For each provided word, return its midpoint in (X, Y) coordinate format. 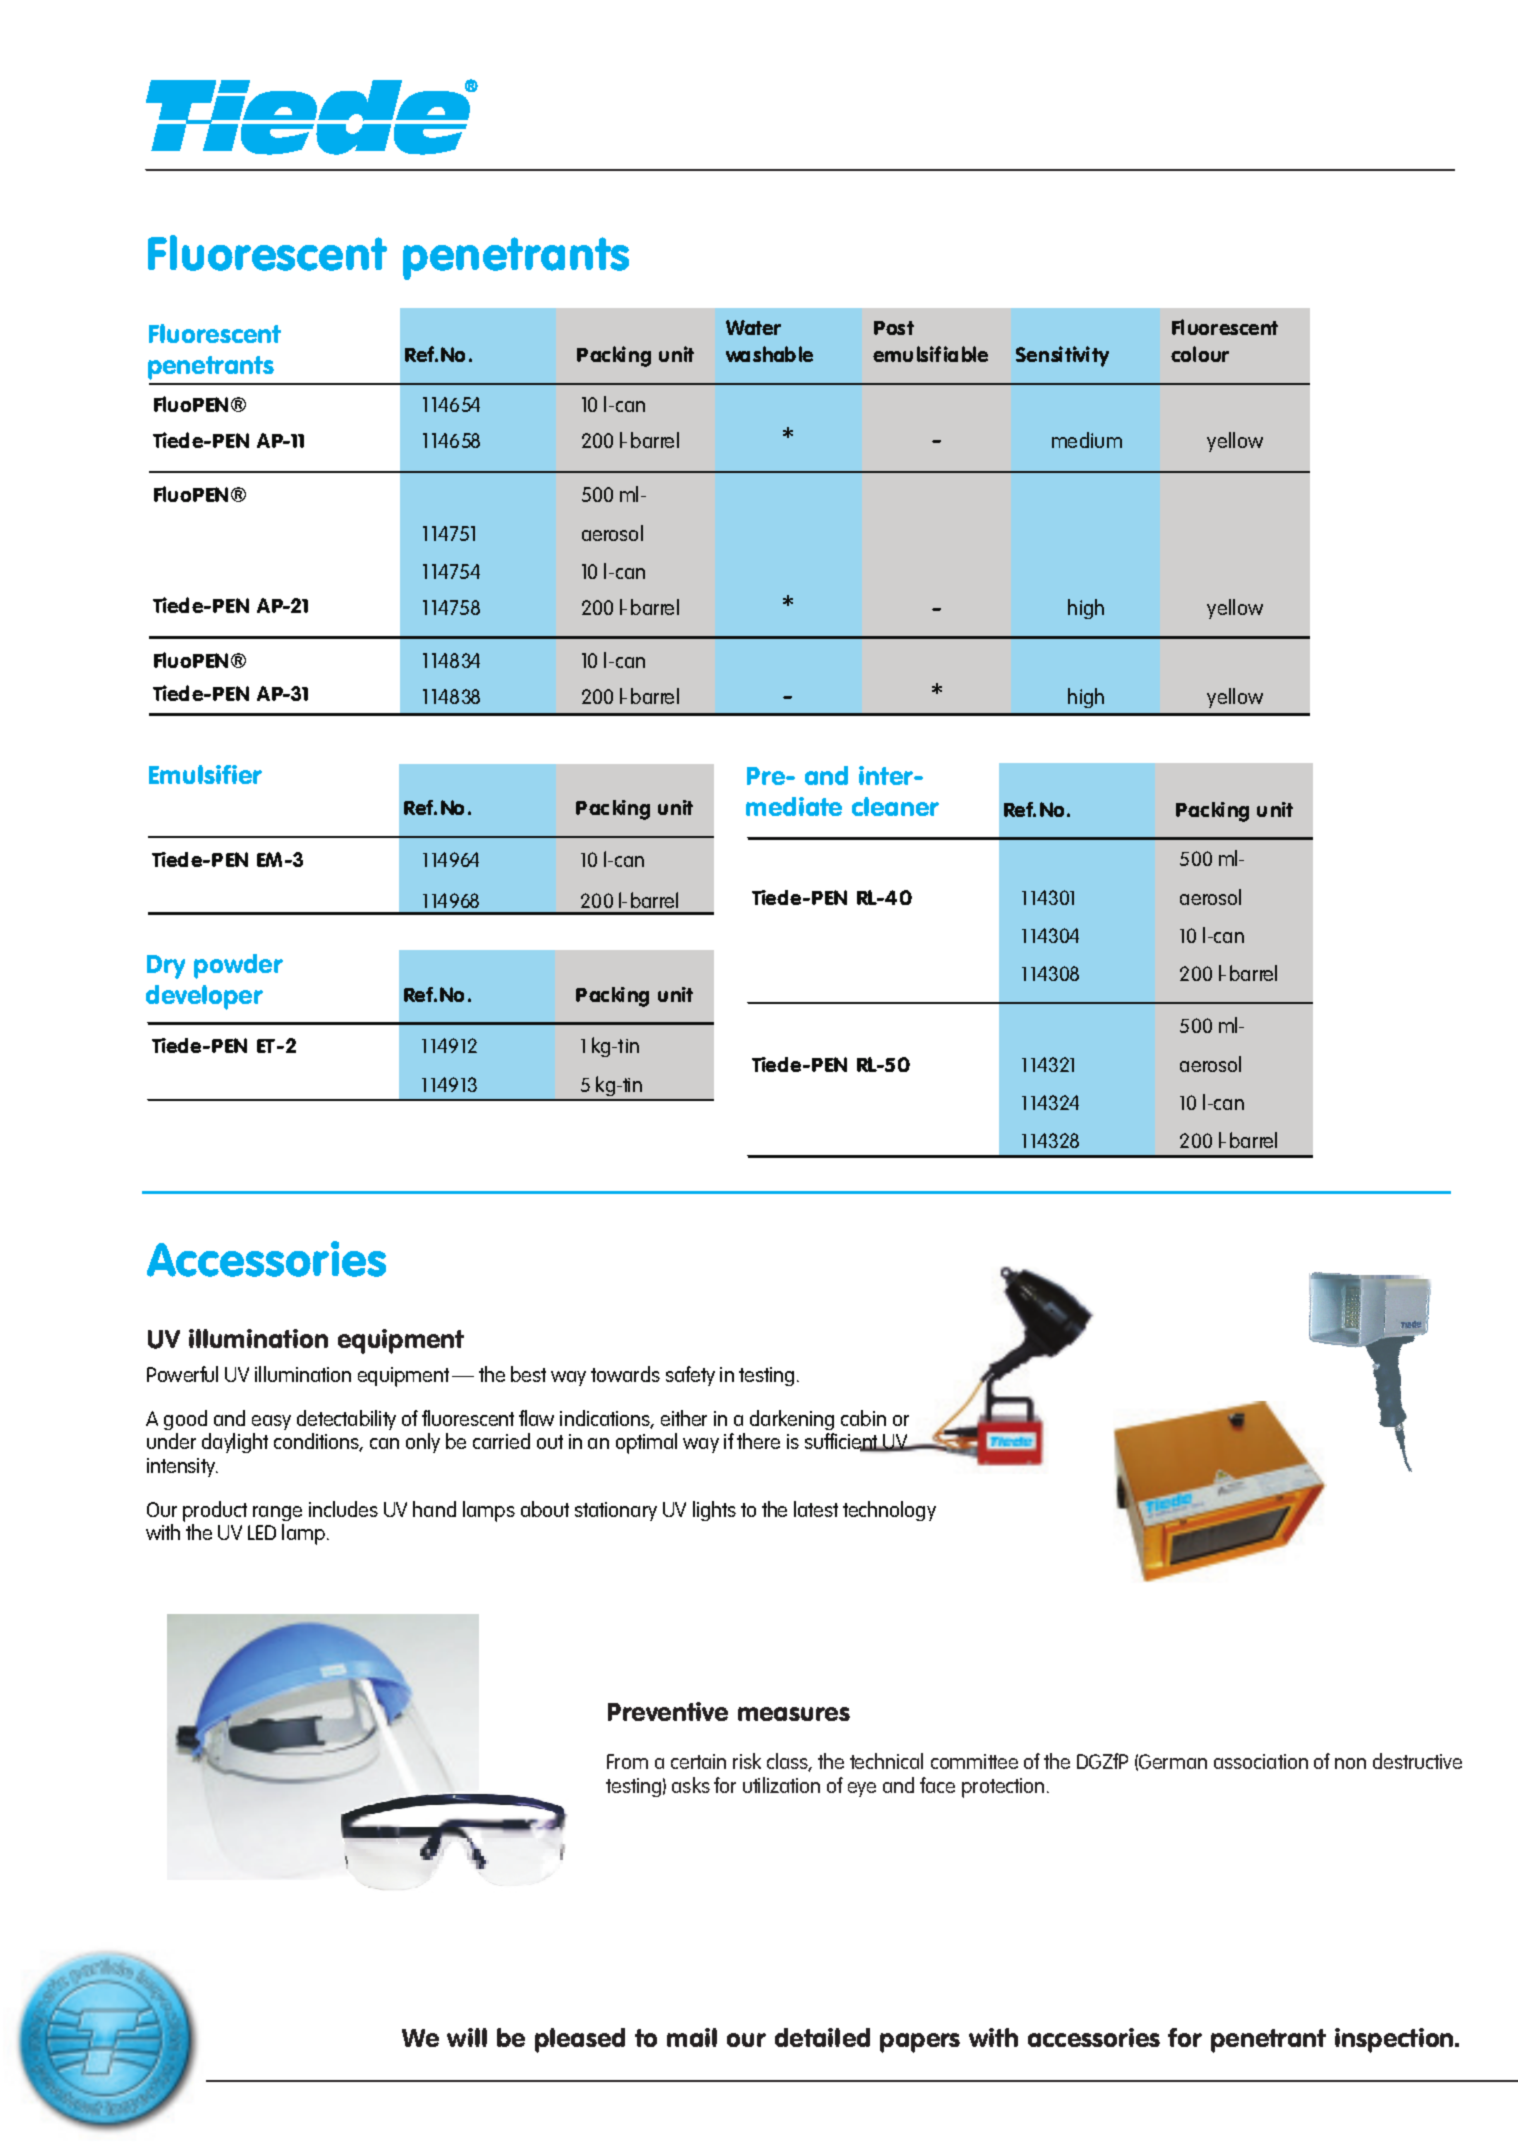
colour (1200, 354)
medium (1087, 440)
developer (204, 997)
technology (889, 1511)
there (758, 1441)
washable (769, 354)
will (467, 2037)
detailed (822, 2037)
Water (753, 327)
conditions (318, 1442)
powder (238, 966)
